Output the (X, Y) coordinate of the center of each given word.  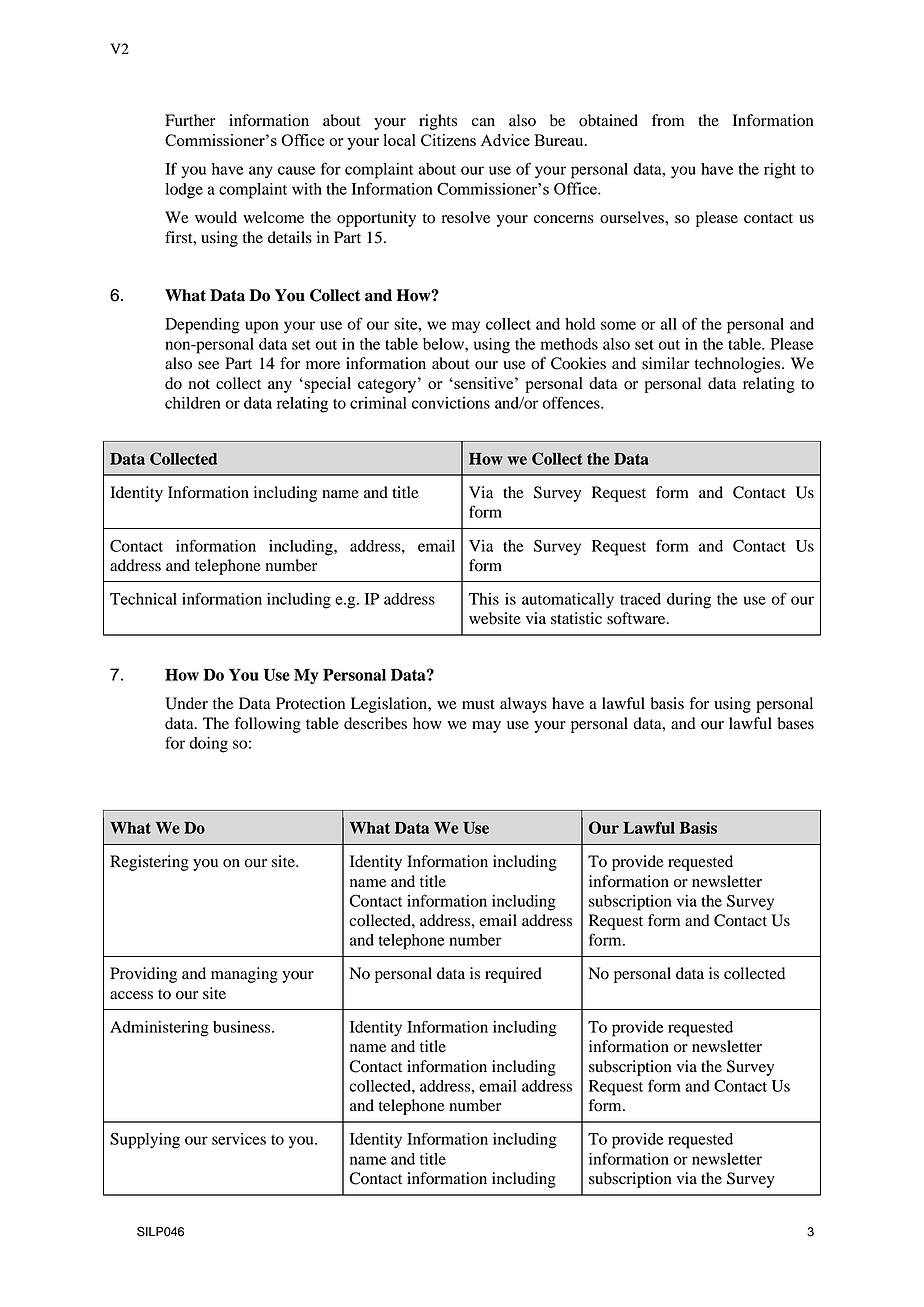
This (484, 599)
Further (190, 120)
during (689, 601)
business (243, 1027)
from (668, 120)
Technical (143, 599)
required (513, 975)
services (239, 1139)
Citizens (448, 140)
